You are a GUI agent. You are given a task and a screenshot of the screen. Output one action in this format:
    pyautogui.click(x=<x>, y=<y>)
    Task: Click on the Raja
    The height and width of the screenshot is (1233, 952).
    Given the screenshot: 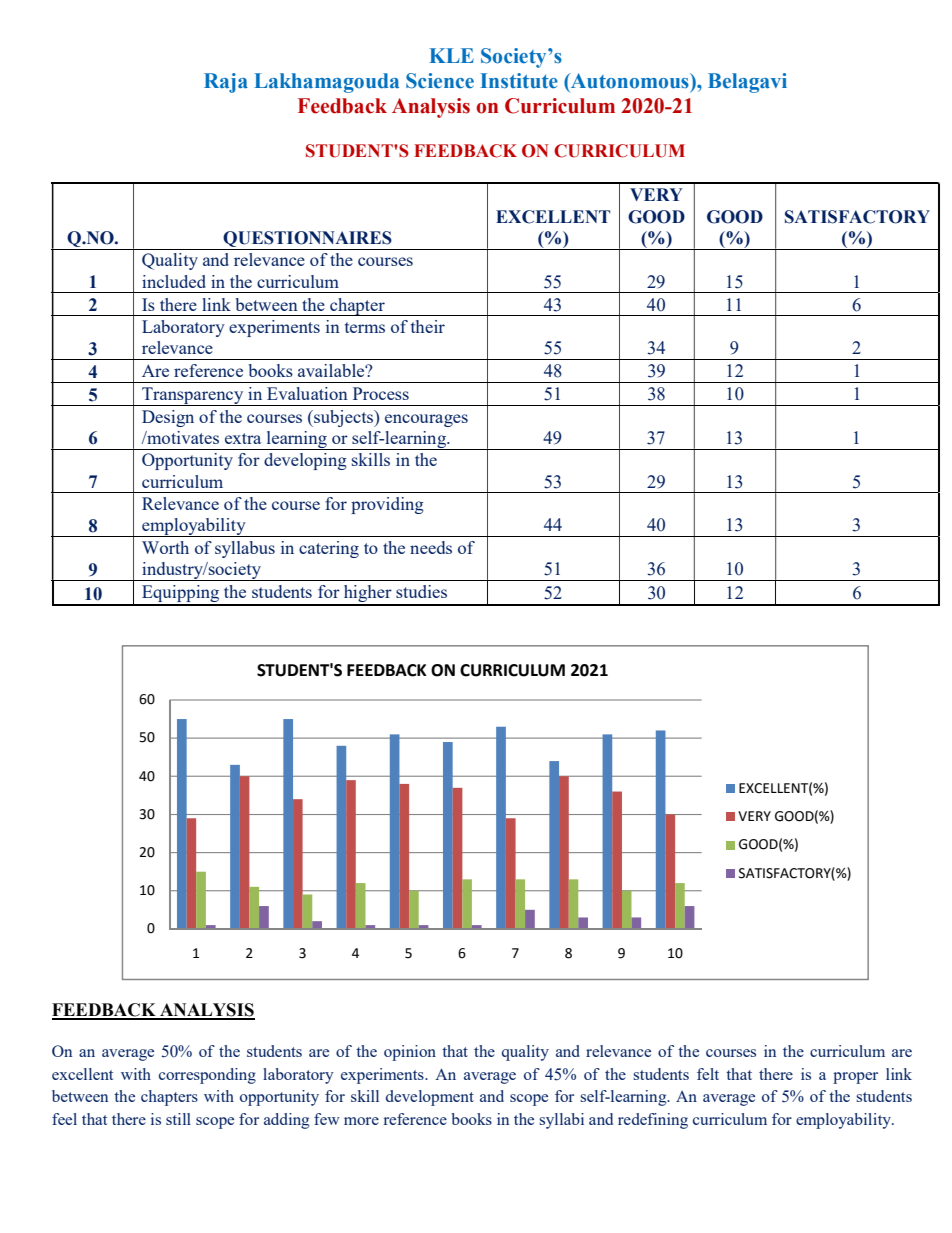 What is the action you would take?
    pyautogui.click(x=226, y=83)
